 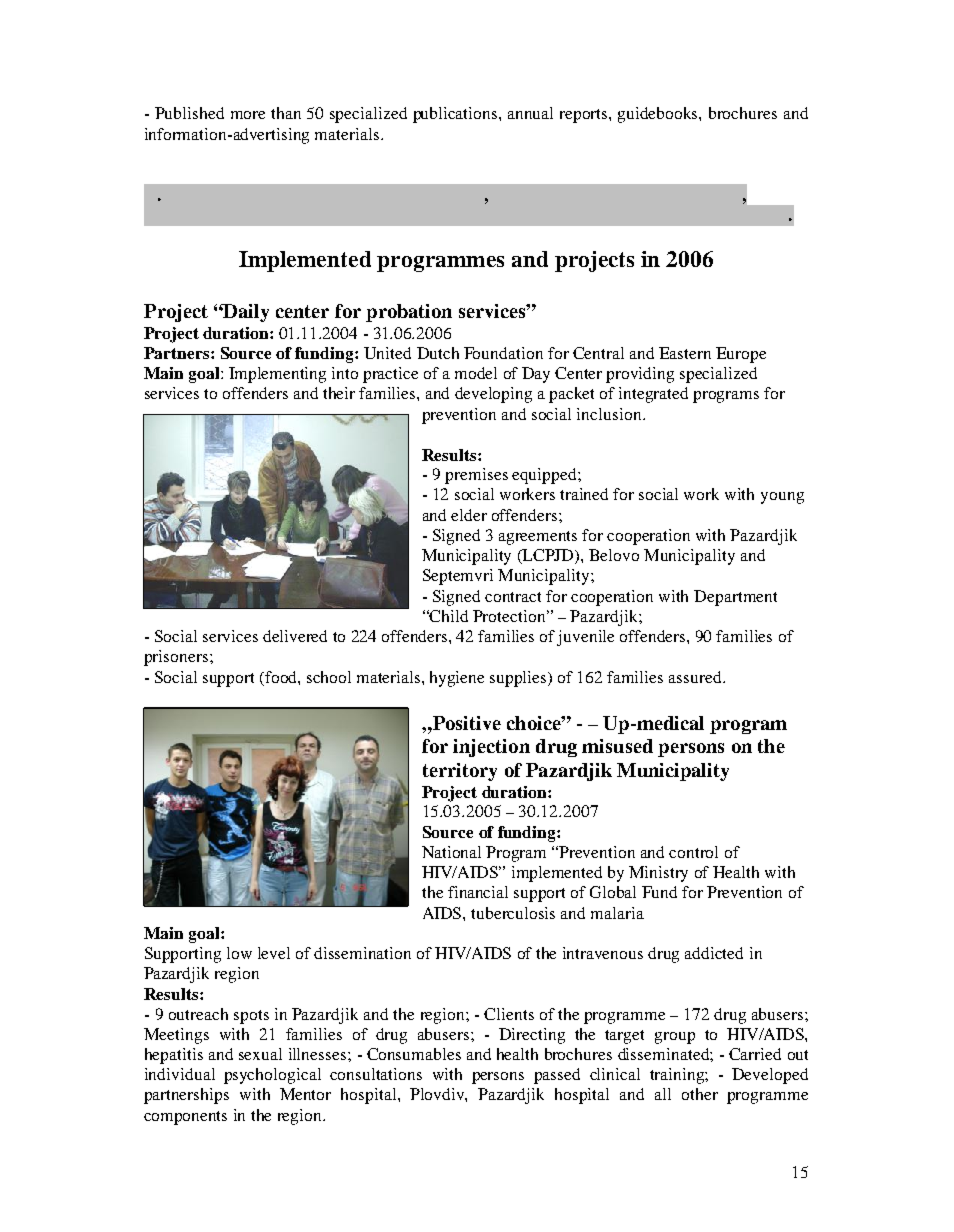 I want to click on control, so click(x=693, y=852).
